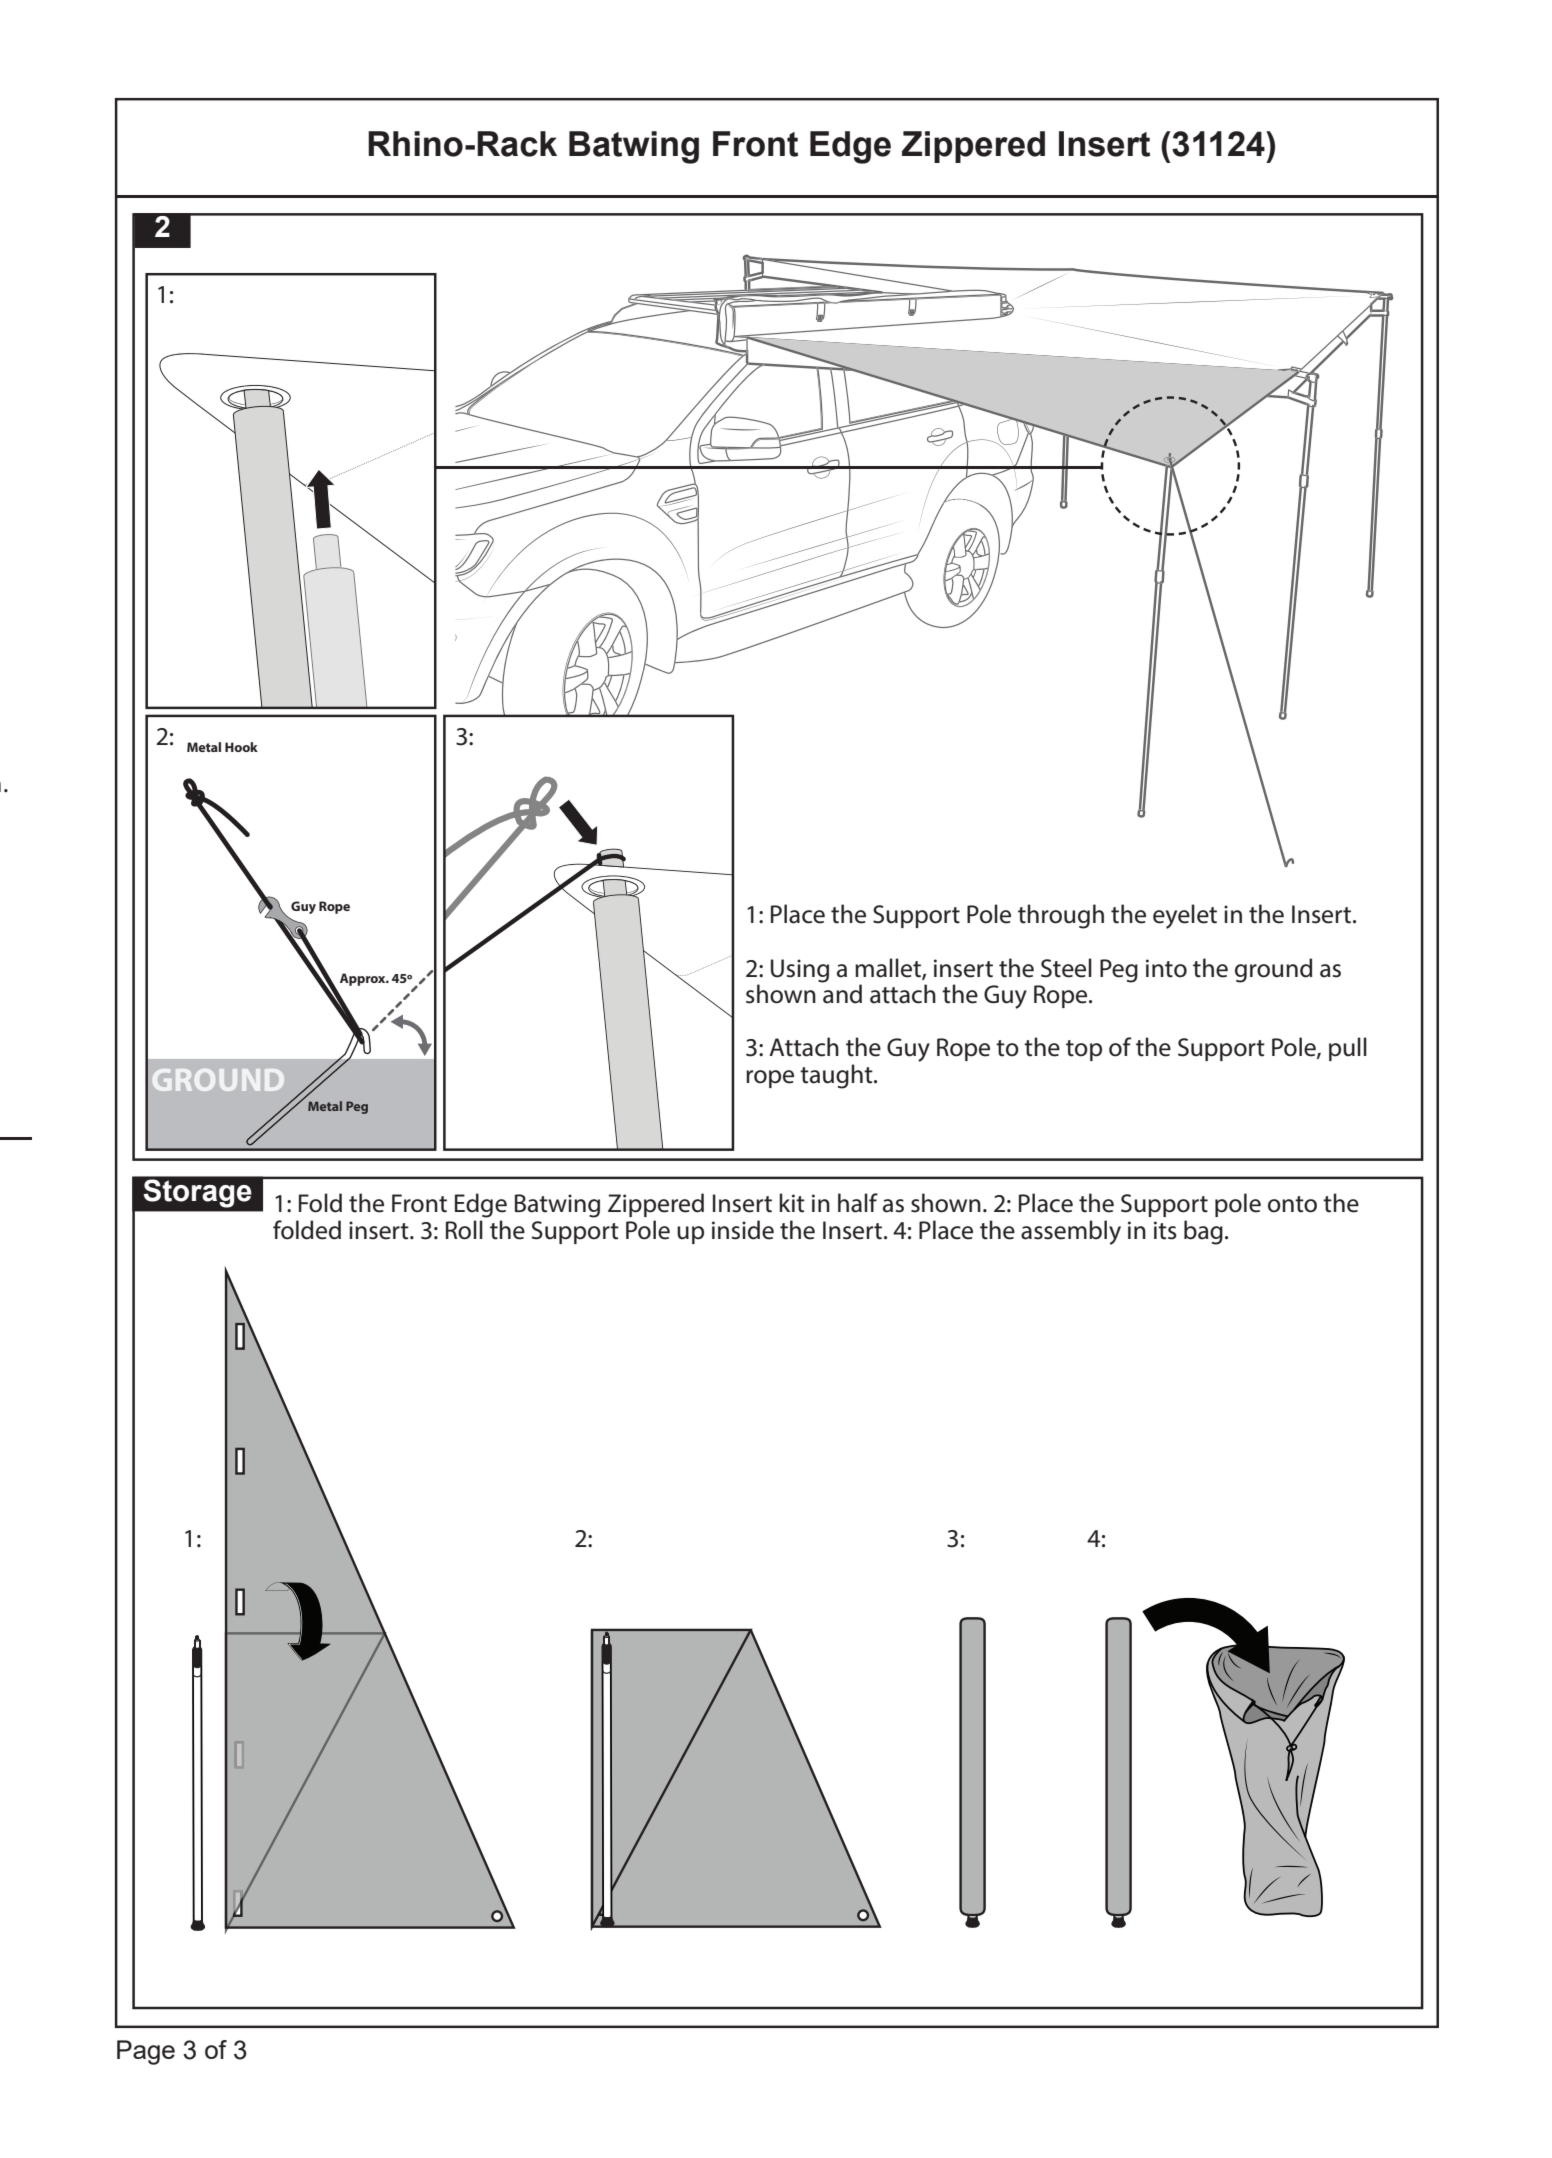 The height and width of the image is (2158, 1552). I want to click on Page, so click(146, 2052).
